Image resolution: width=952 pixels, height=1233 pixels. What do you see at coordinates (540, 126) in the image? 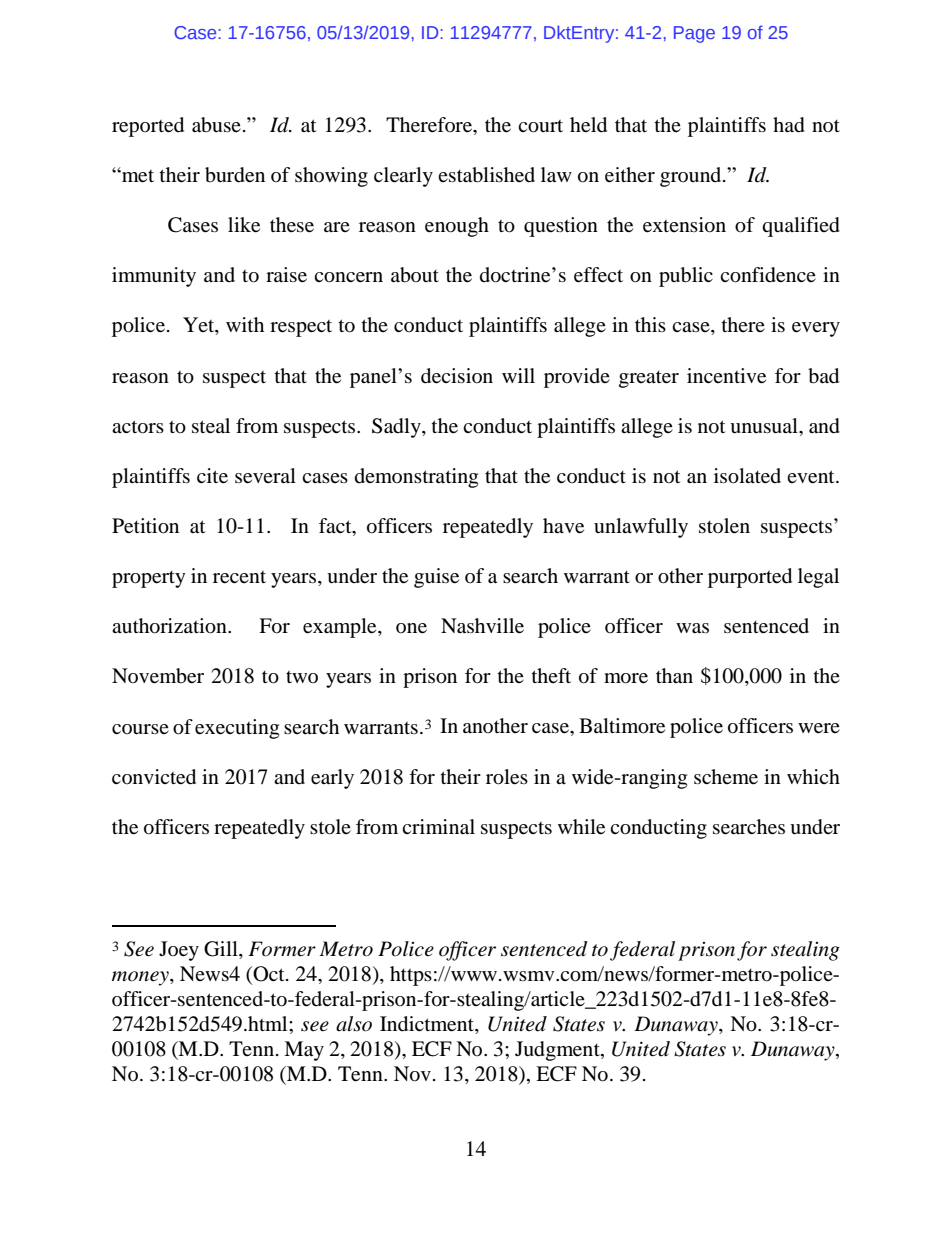
I see `court` at bounding box center [540, 126].
